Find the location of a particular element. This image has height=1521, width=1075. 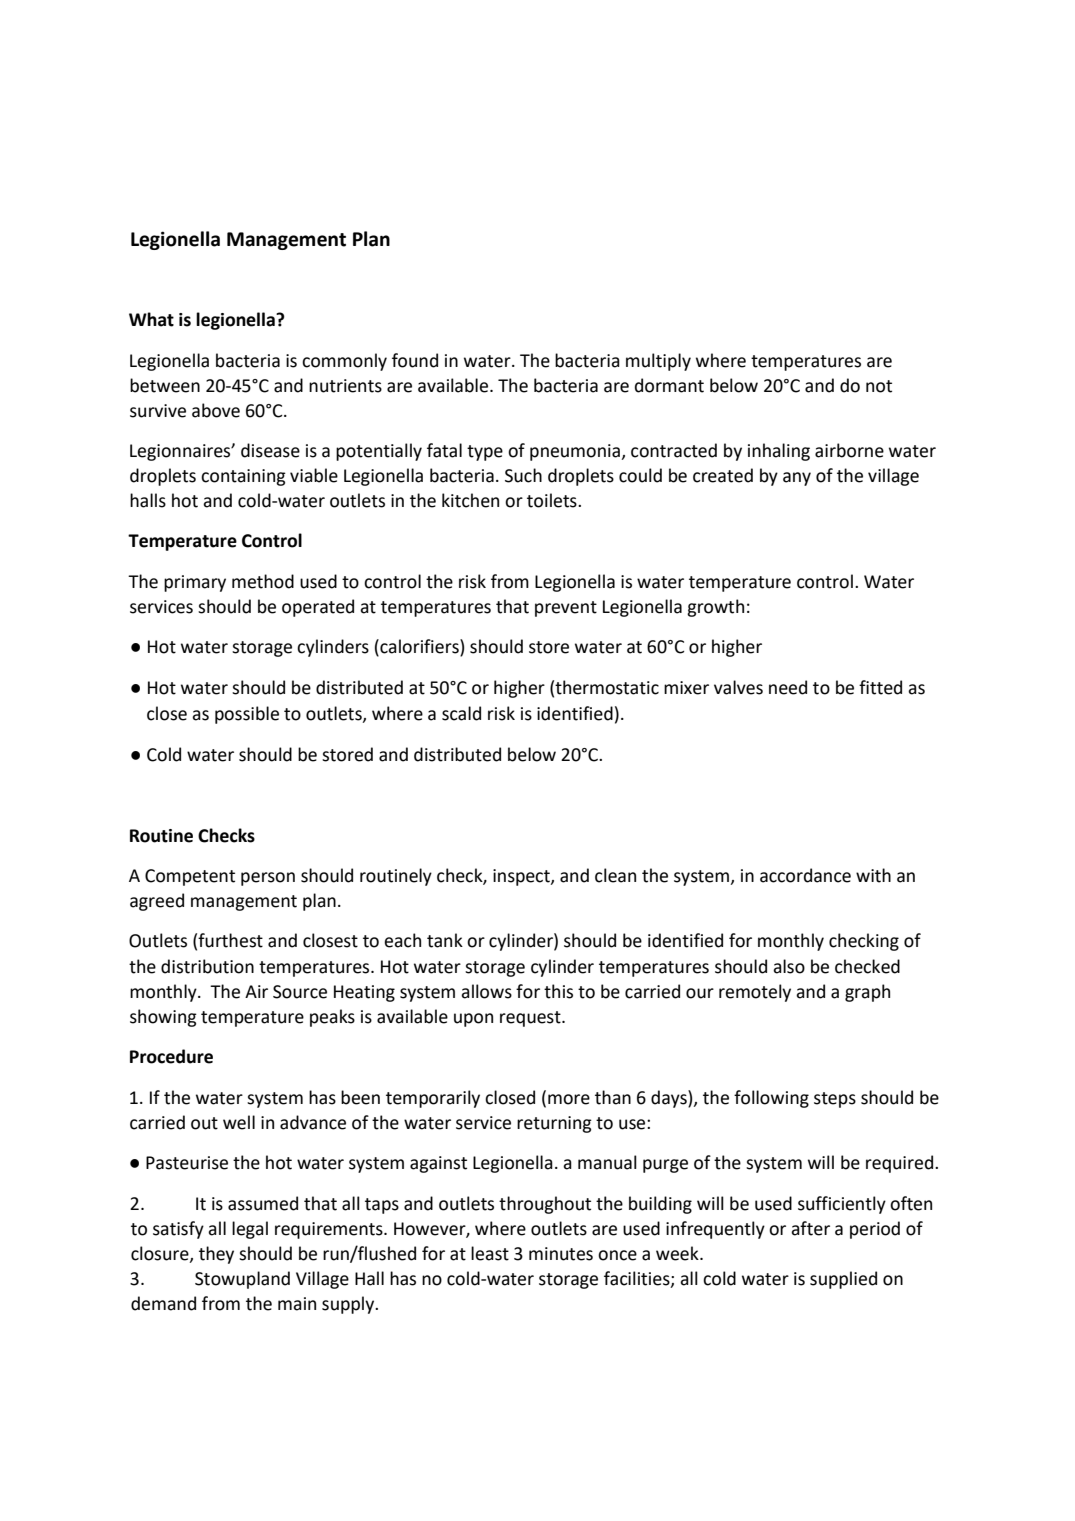

accordance is located at coordinates (805, 875).
